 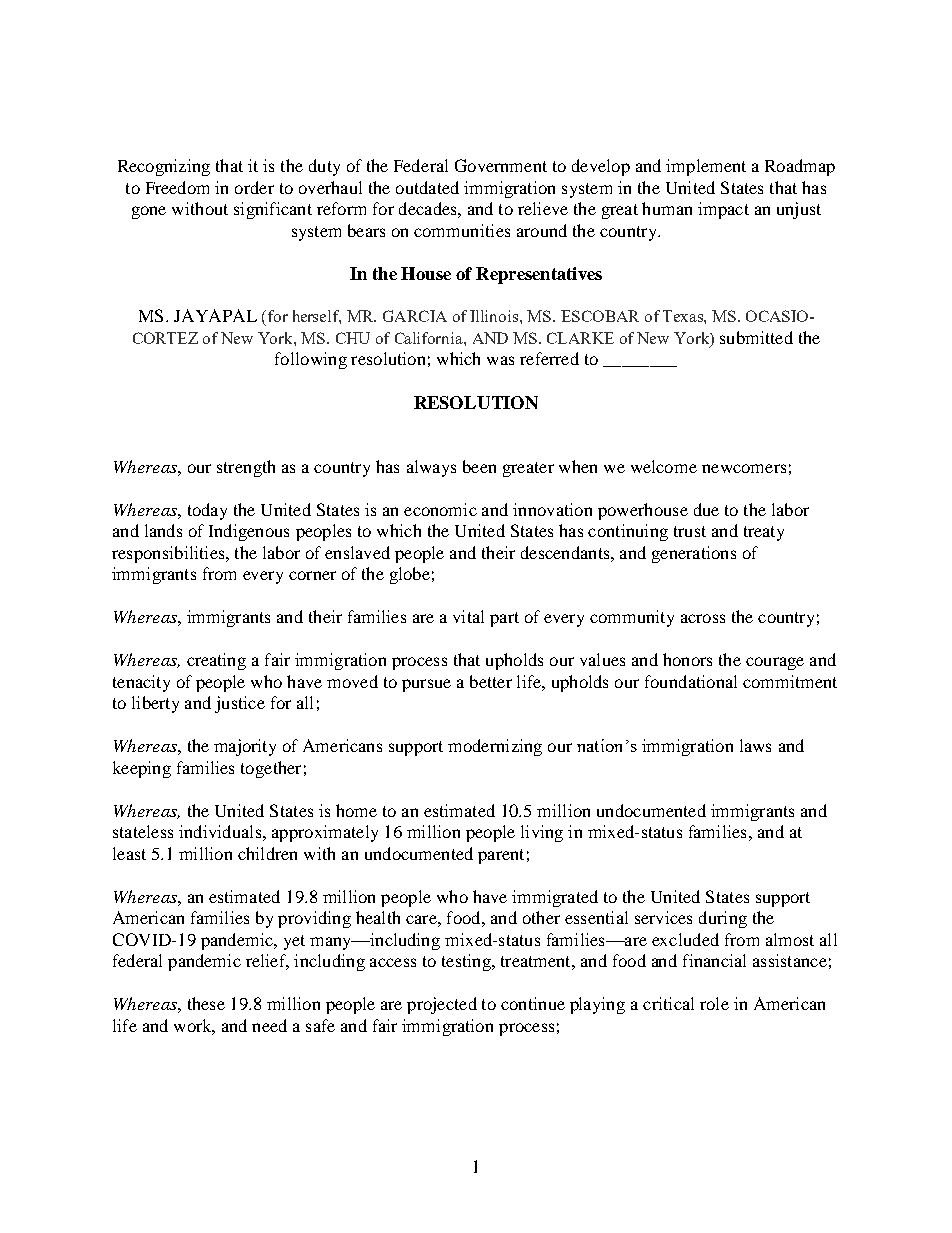 What do you see at coordinates (495, 747) in the document?
I see `modernizing` at bounding box center [495, 747].
